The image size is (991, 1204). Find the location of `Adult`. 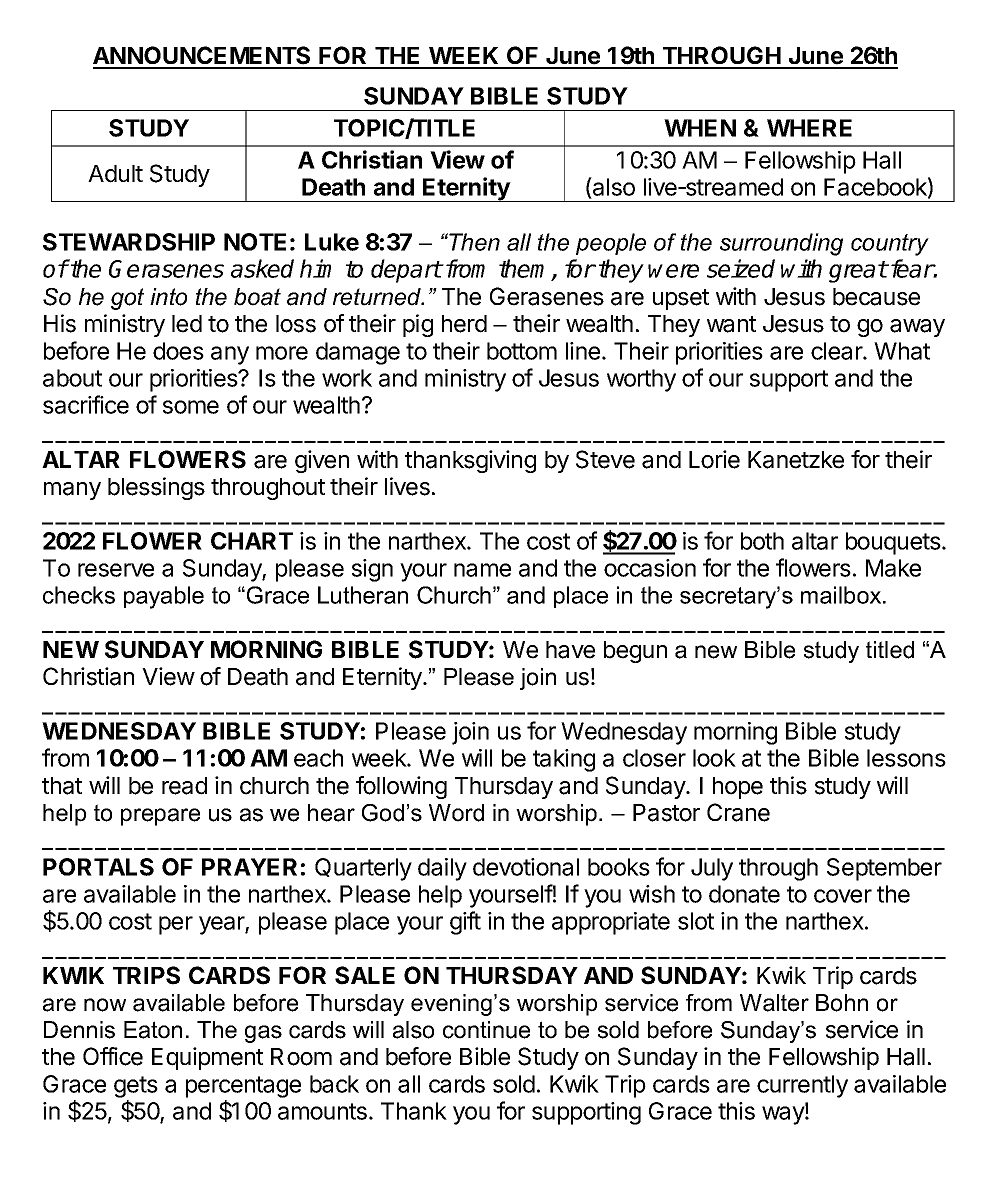

Adult is located at coordinates (115, 174).
